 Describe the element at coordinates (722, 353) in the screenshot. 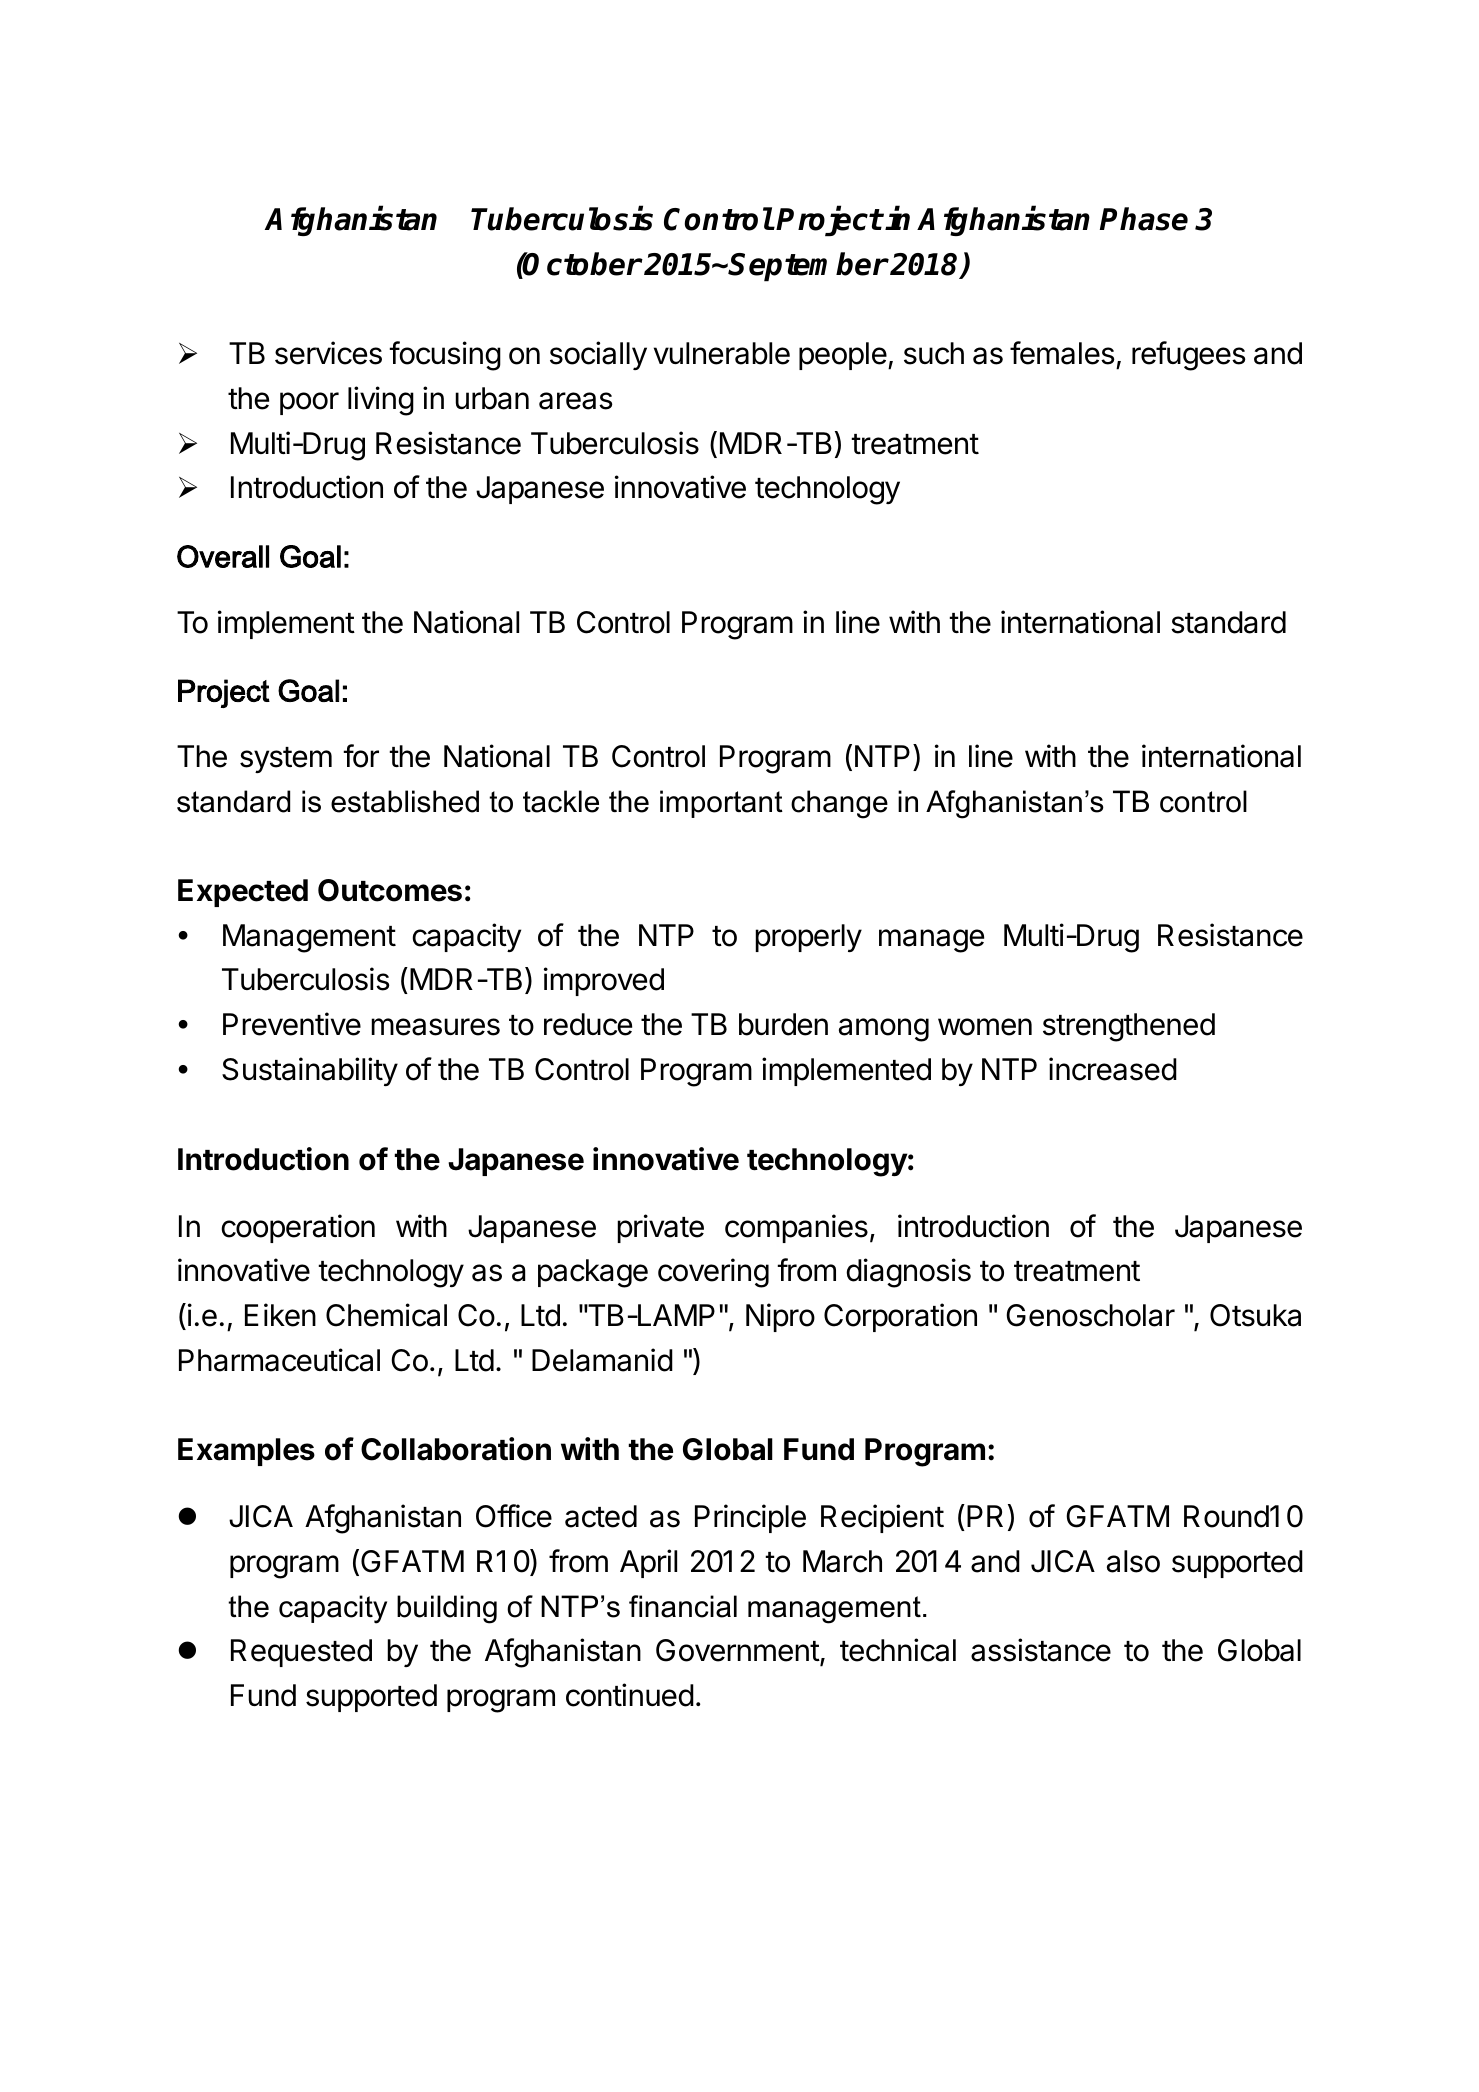

I see `vulnerable` at that location.
